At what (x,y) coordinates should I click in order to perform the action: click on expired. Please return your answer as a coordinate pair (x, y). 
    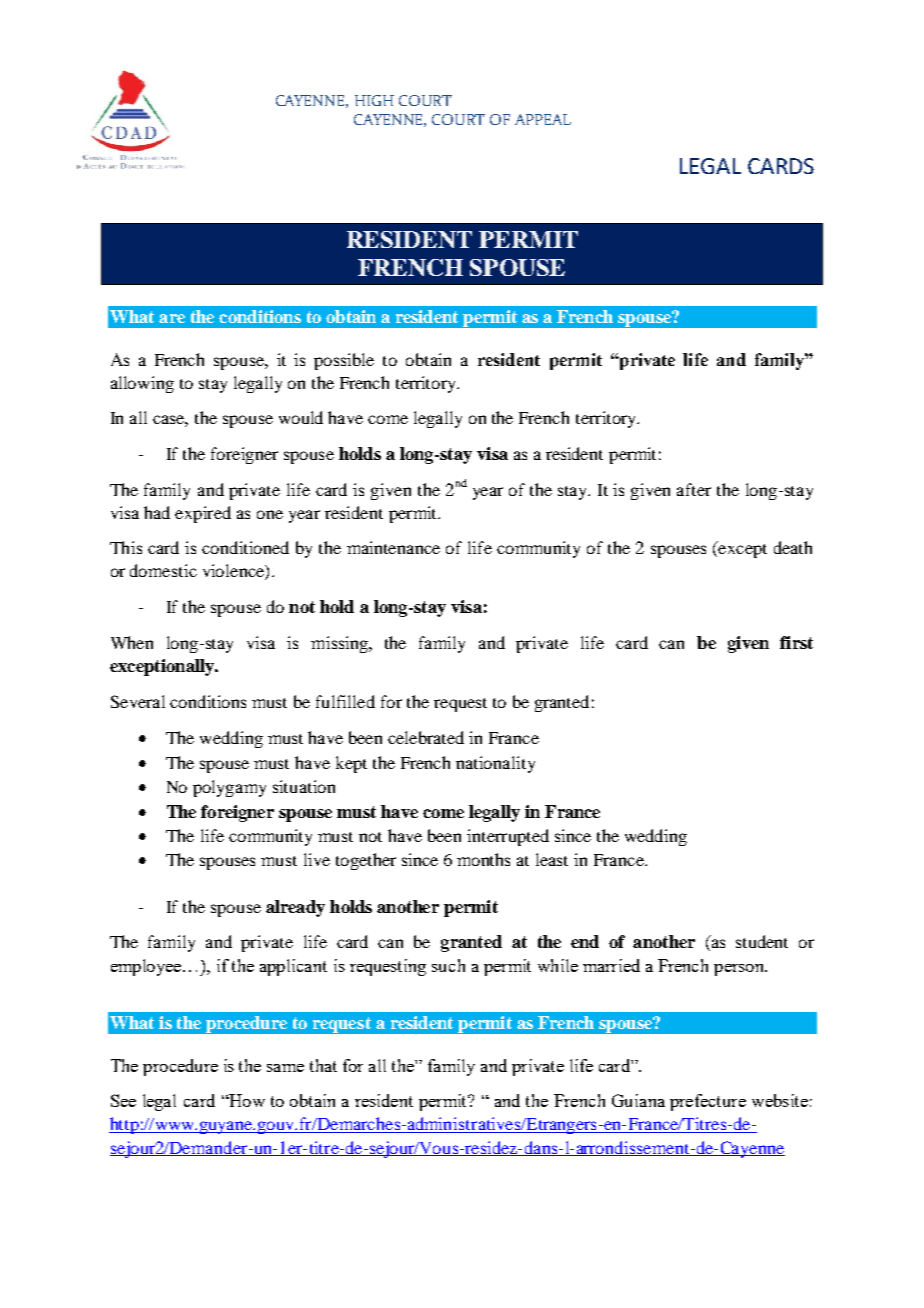
    Looking at the image, I should click on (203, 514).
